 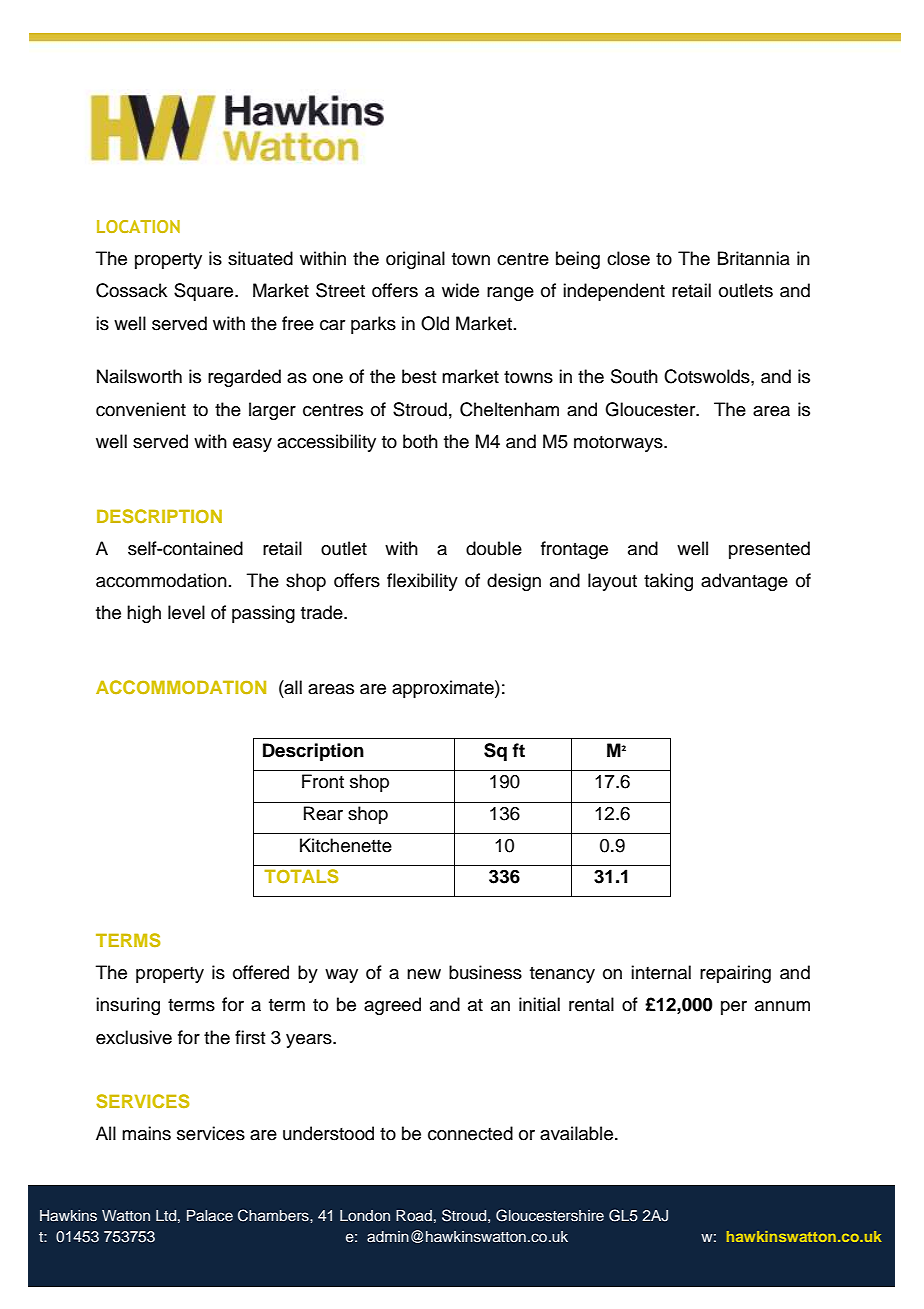 What do you see at coordinates (735, 974) in the document?
I see `repairing` at bounding box center [735, 974].
